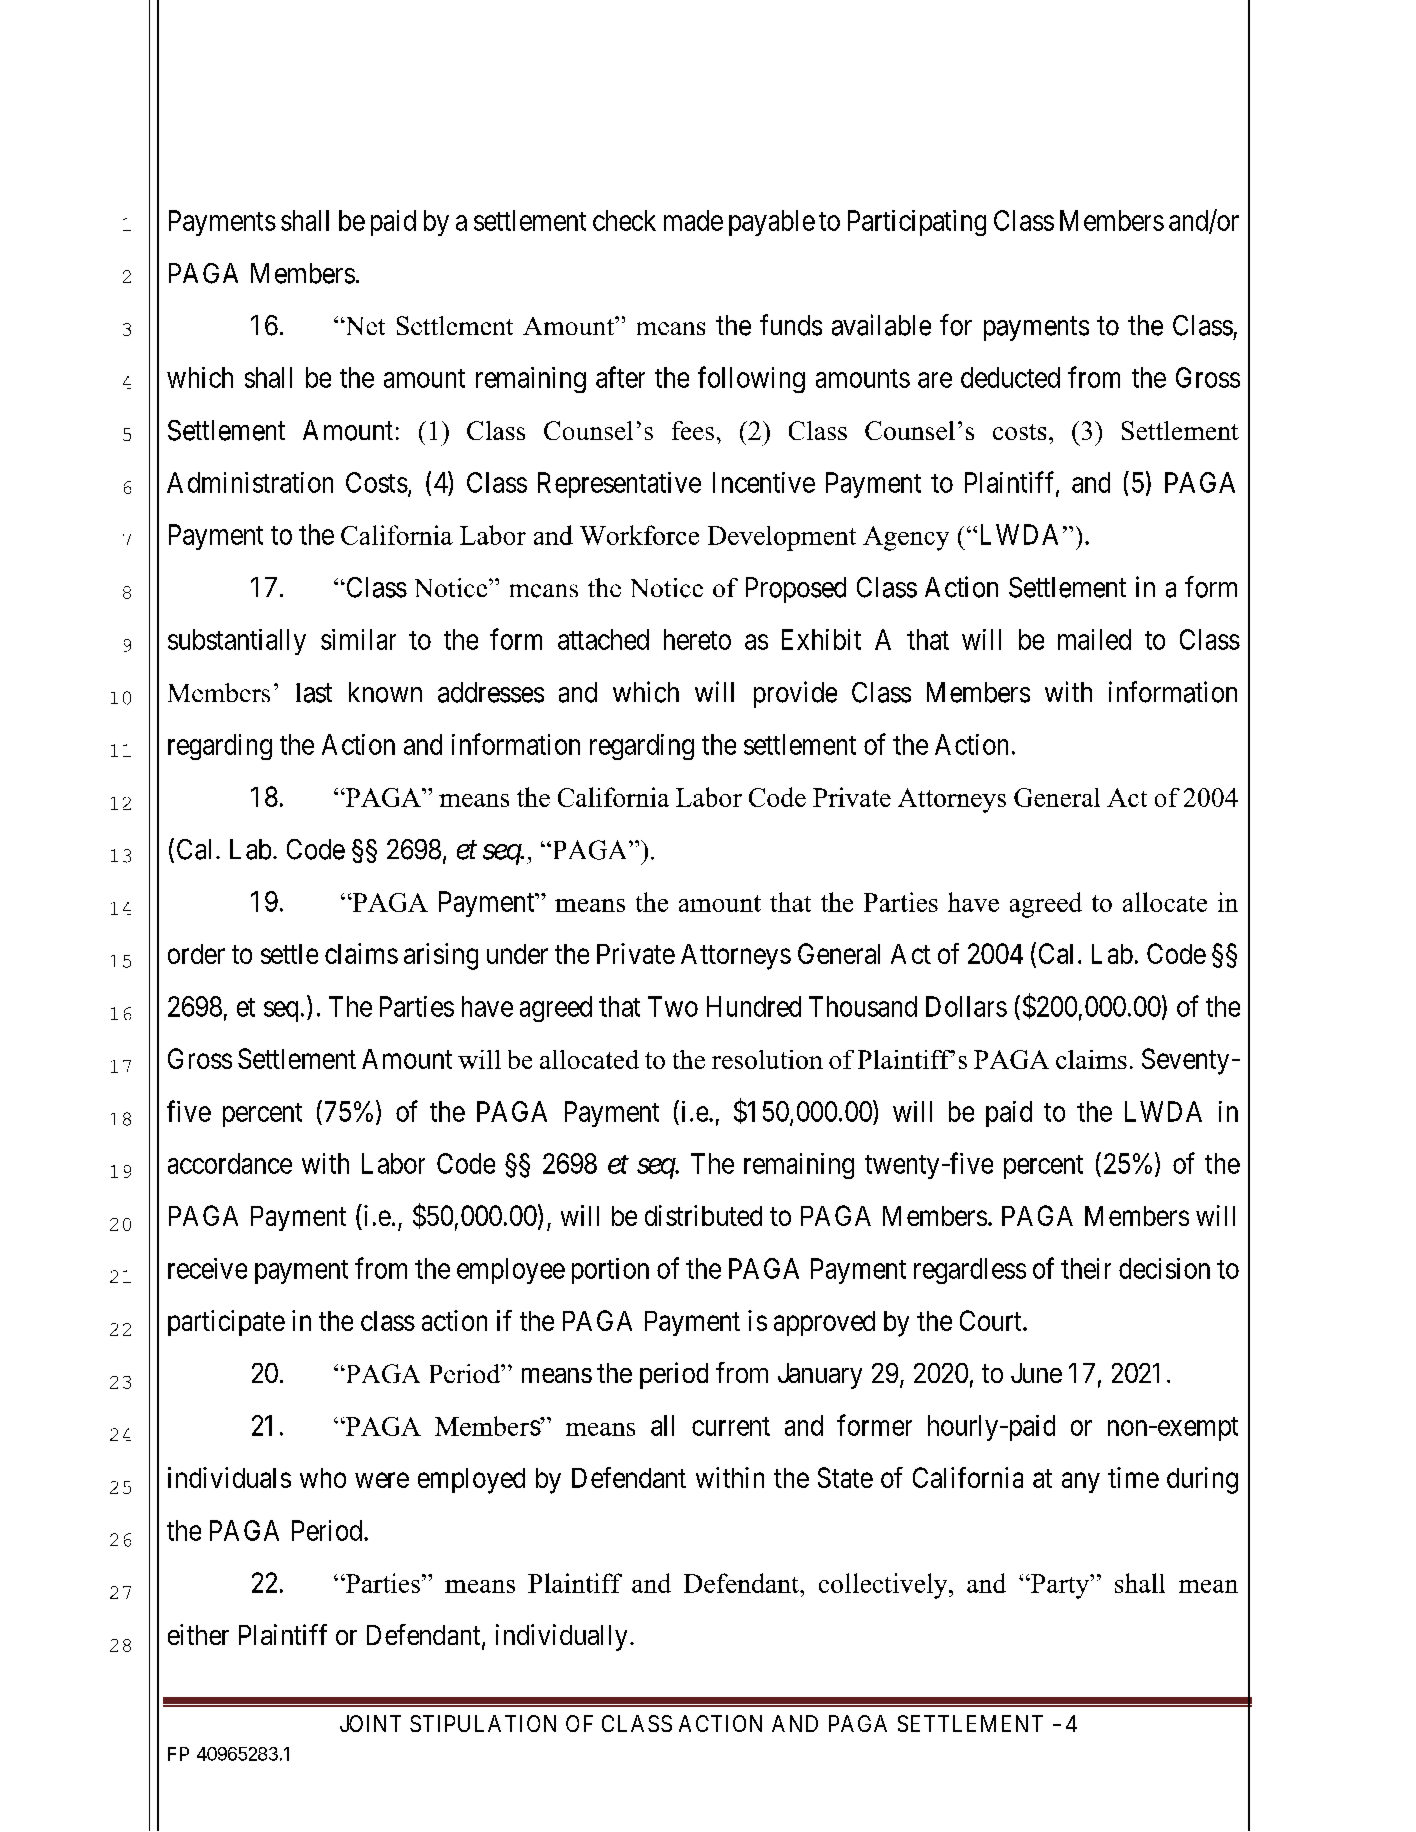  I want to click on claims, so click(361, 953).
